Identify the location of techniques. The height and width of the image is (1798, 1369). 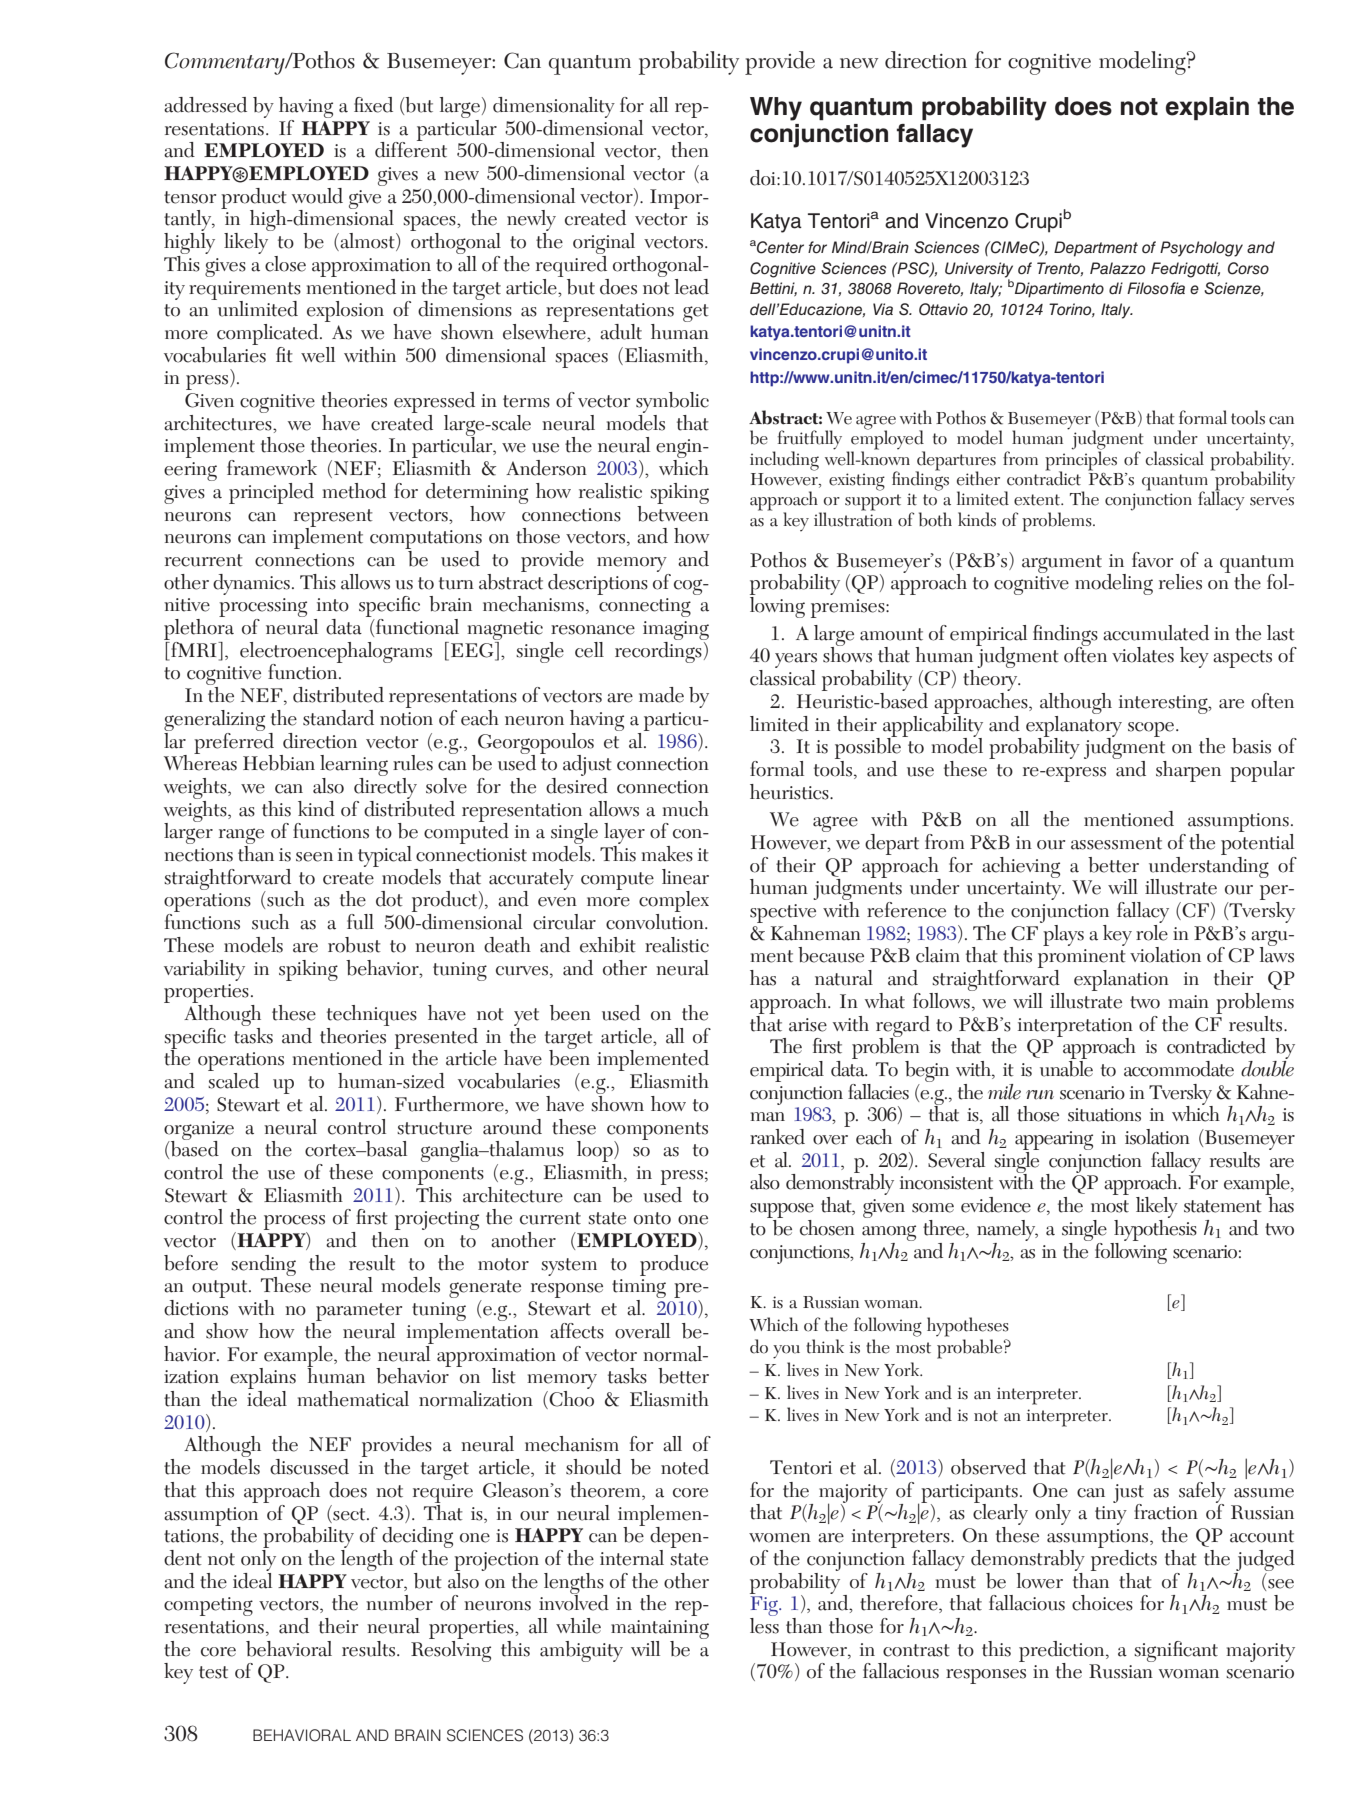
(371, 1017).
